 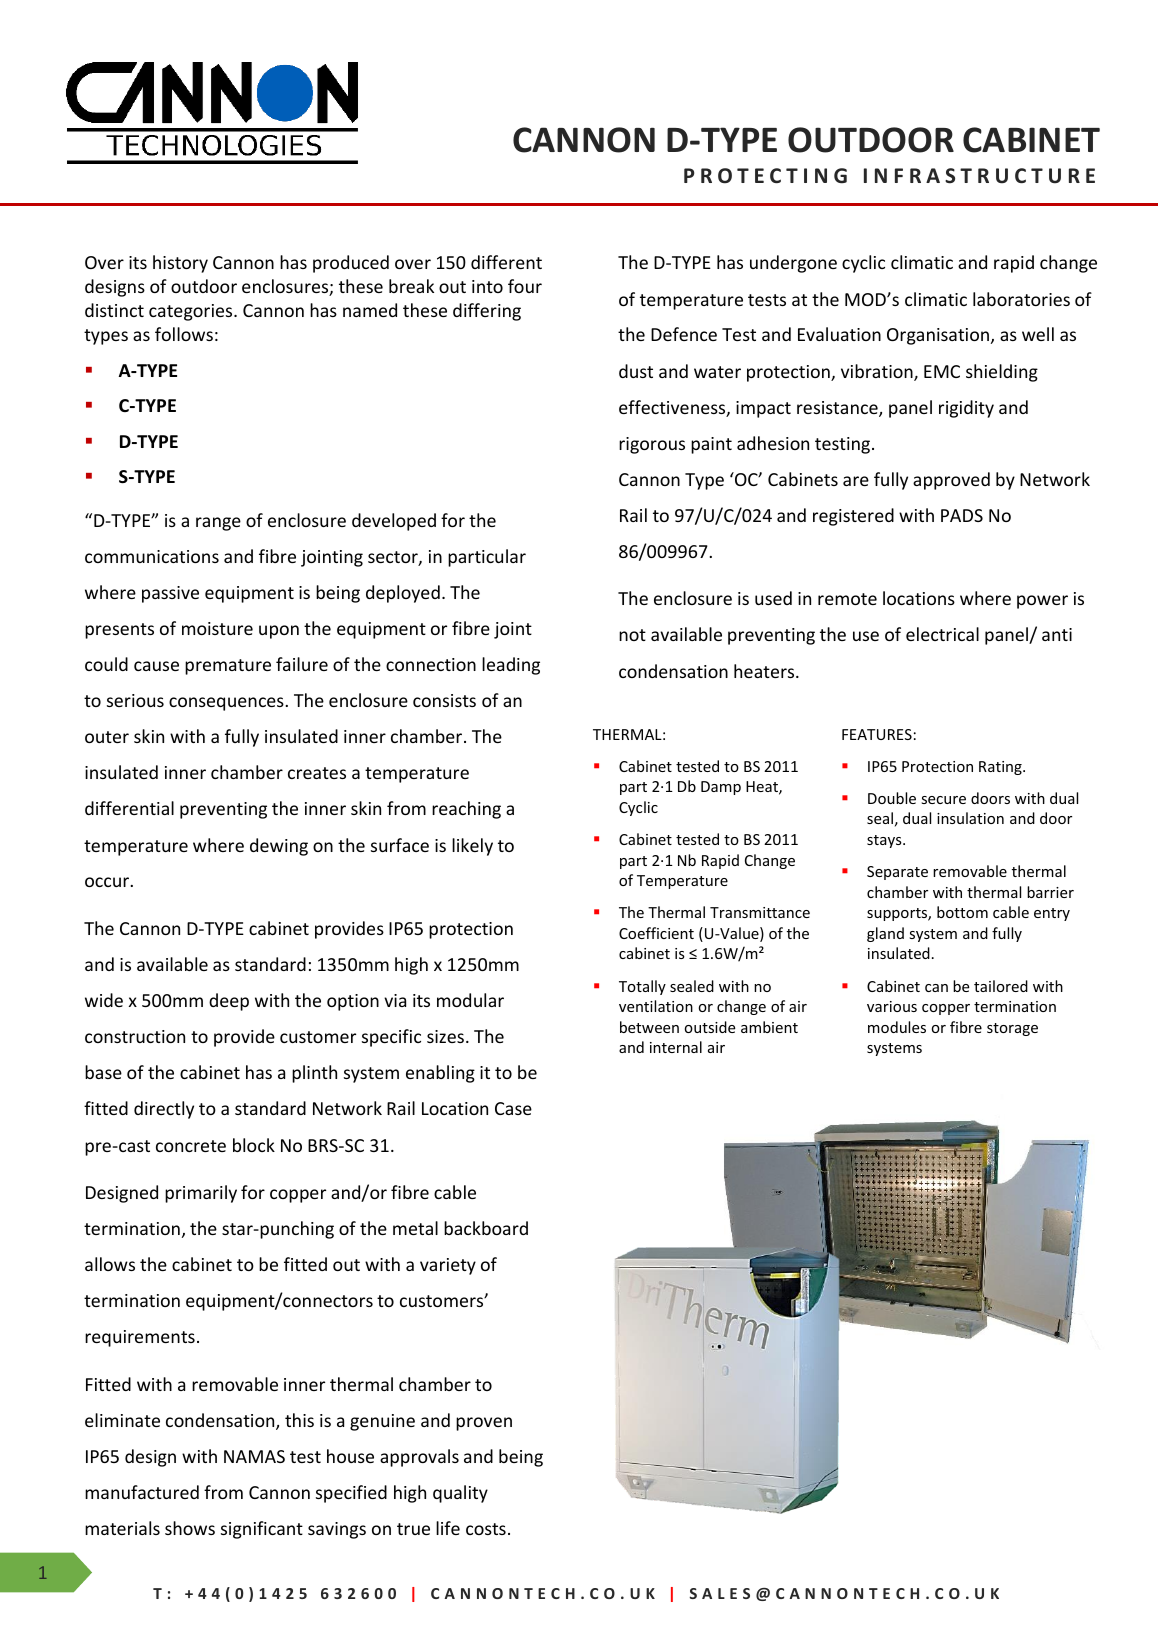 What do you see at coordinates (962, 912) in the screenshot?
I see `bottom` at bounding box center [962, 912].
